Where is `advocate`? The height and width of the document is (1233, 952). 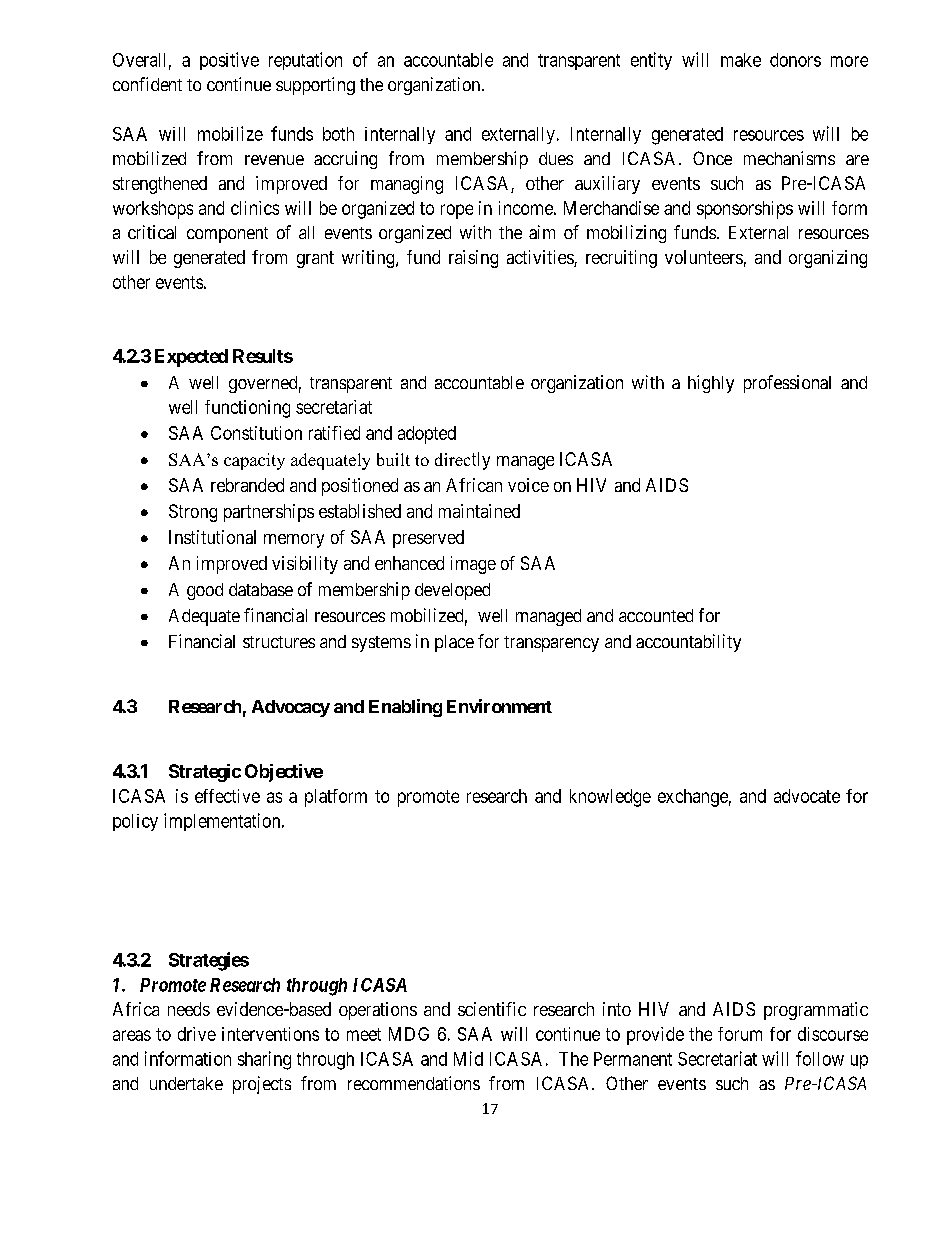
advocate is located at coordinates (807, 796).
